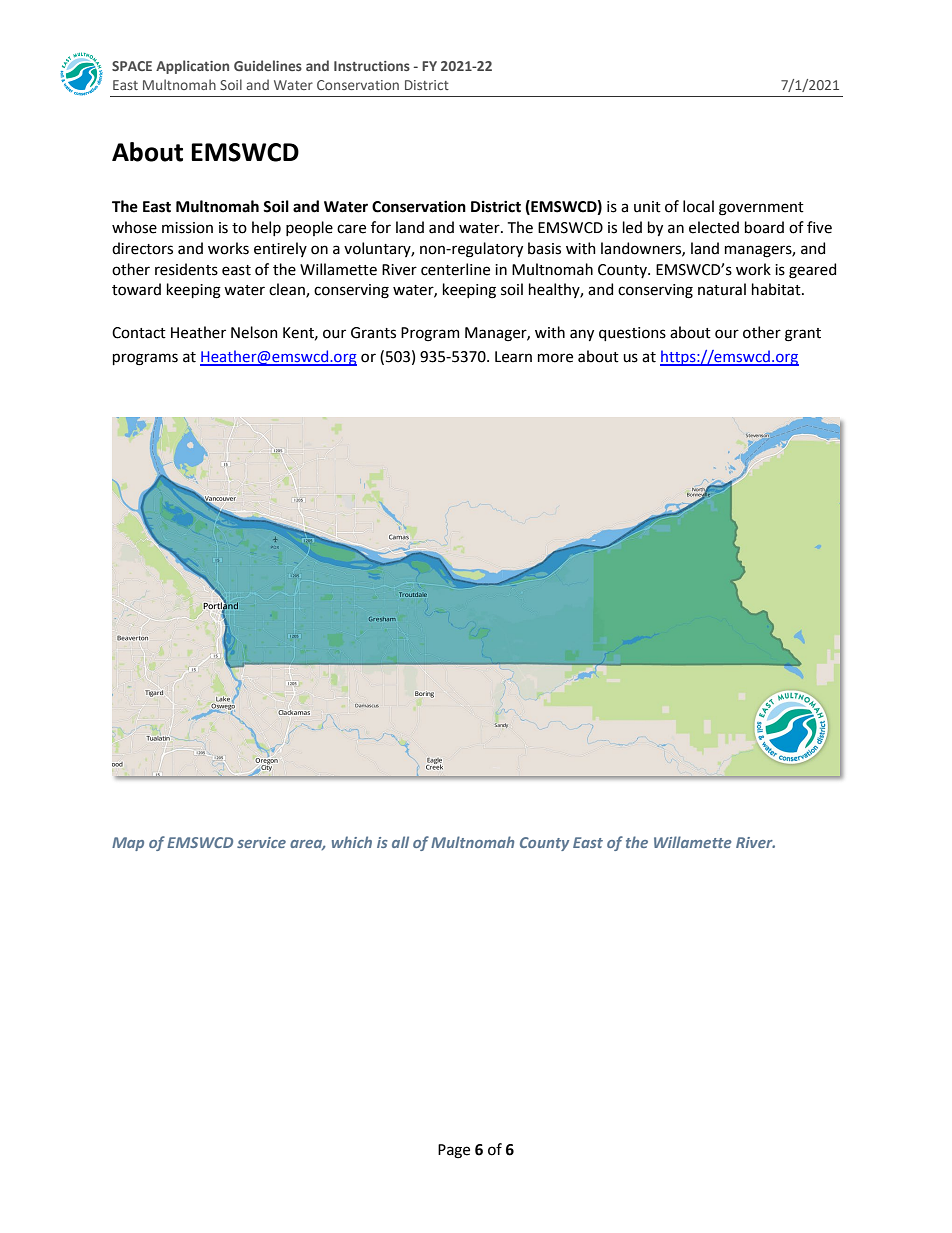  I want to click on Instructions, so click(372, 66).
